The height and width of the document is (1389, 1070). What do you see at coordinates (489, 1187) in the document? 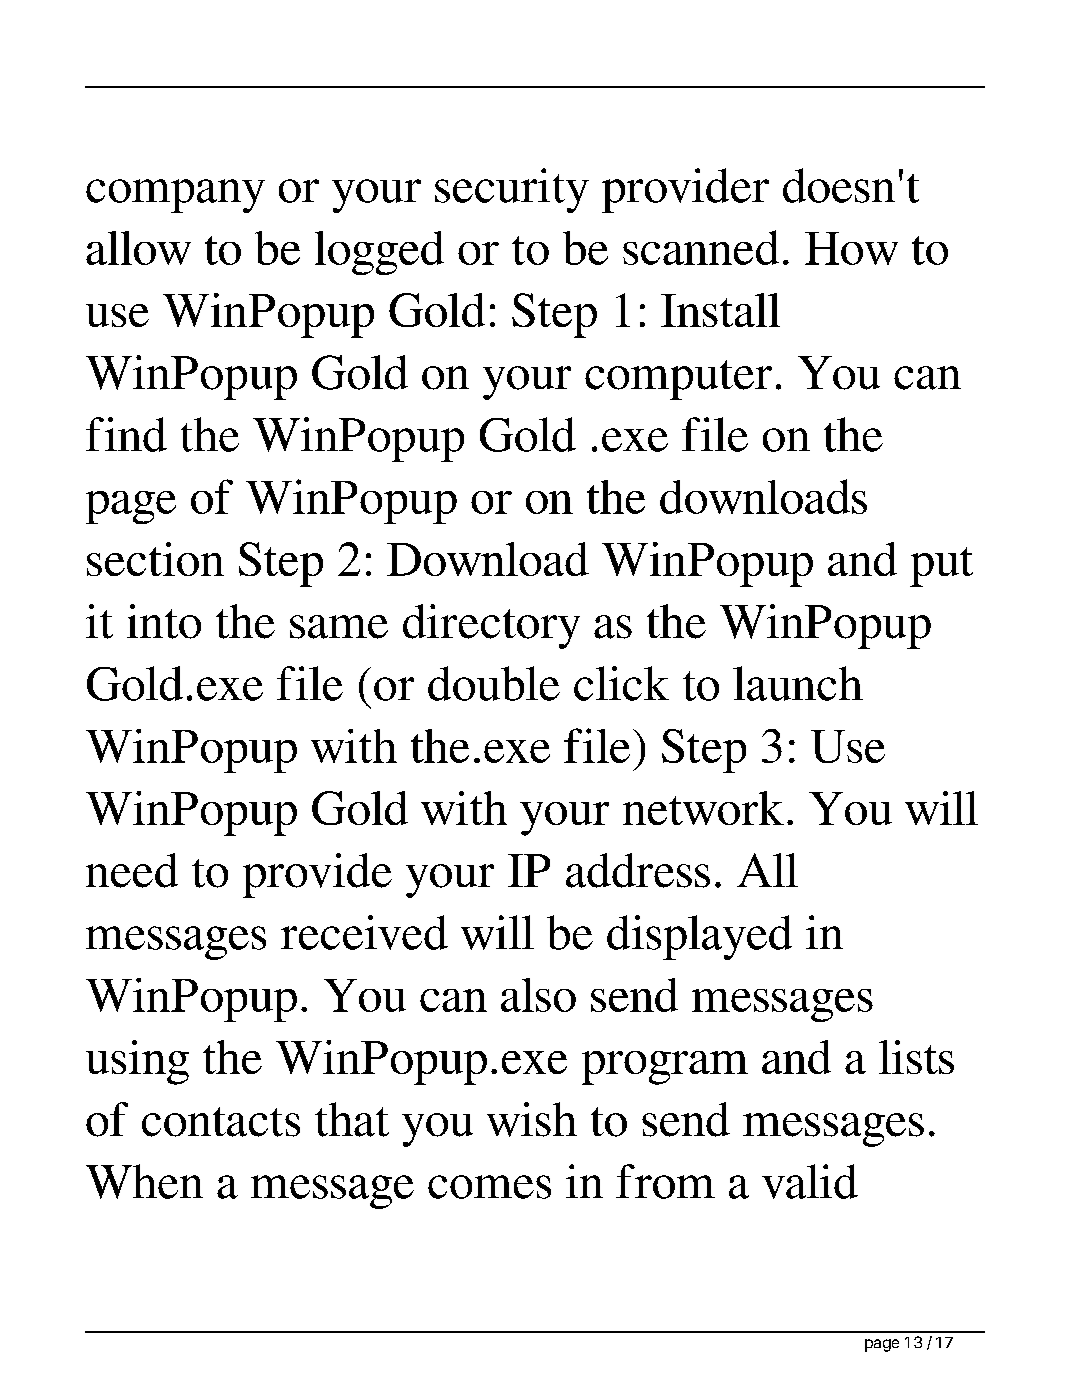
I see `comes` at bounding box center [489, 1187].
